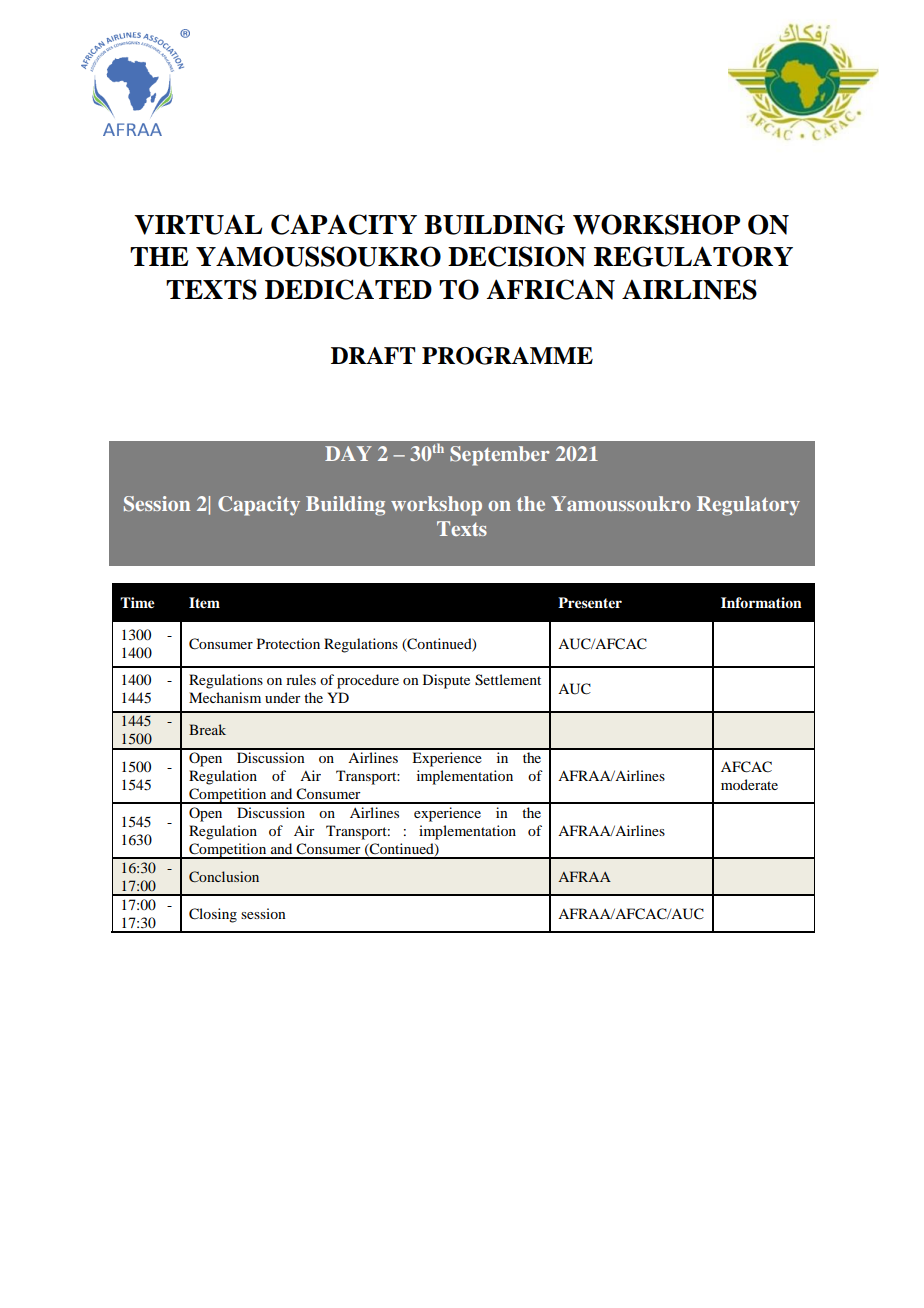 The image size is (924, 1308). I want to click on Item, so click(204, 603).
